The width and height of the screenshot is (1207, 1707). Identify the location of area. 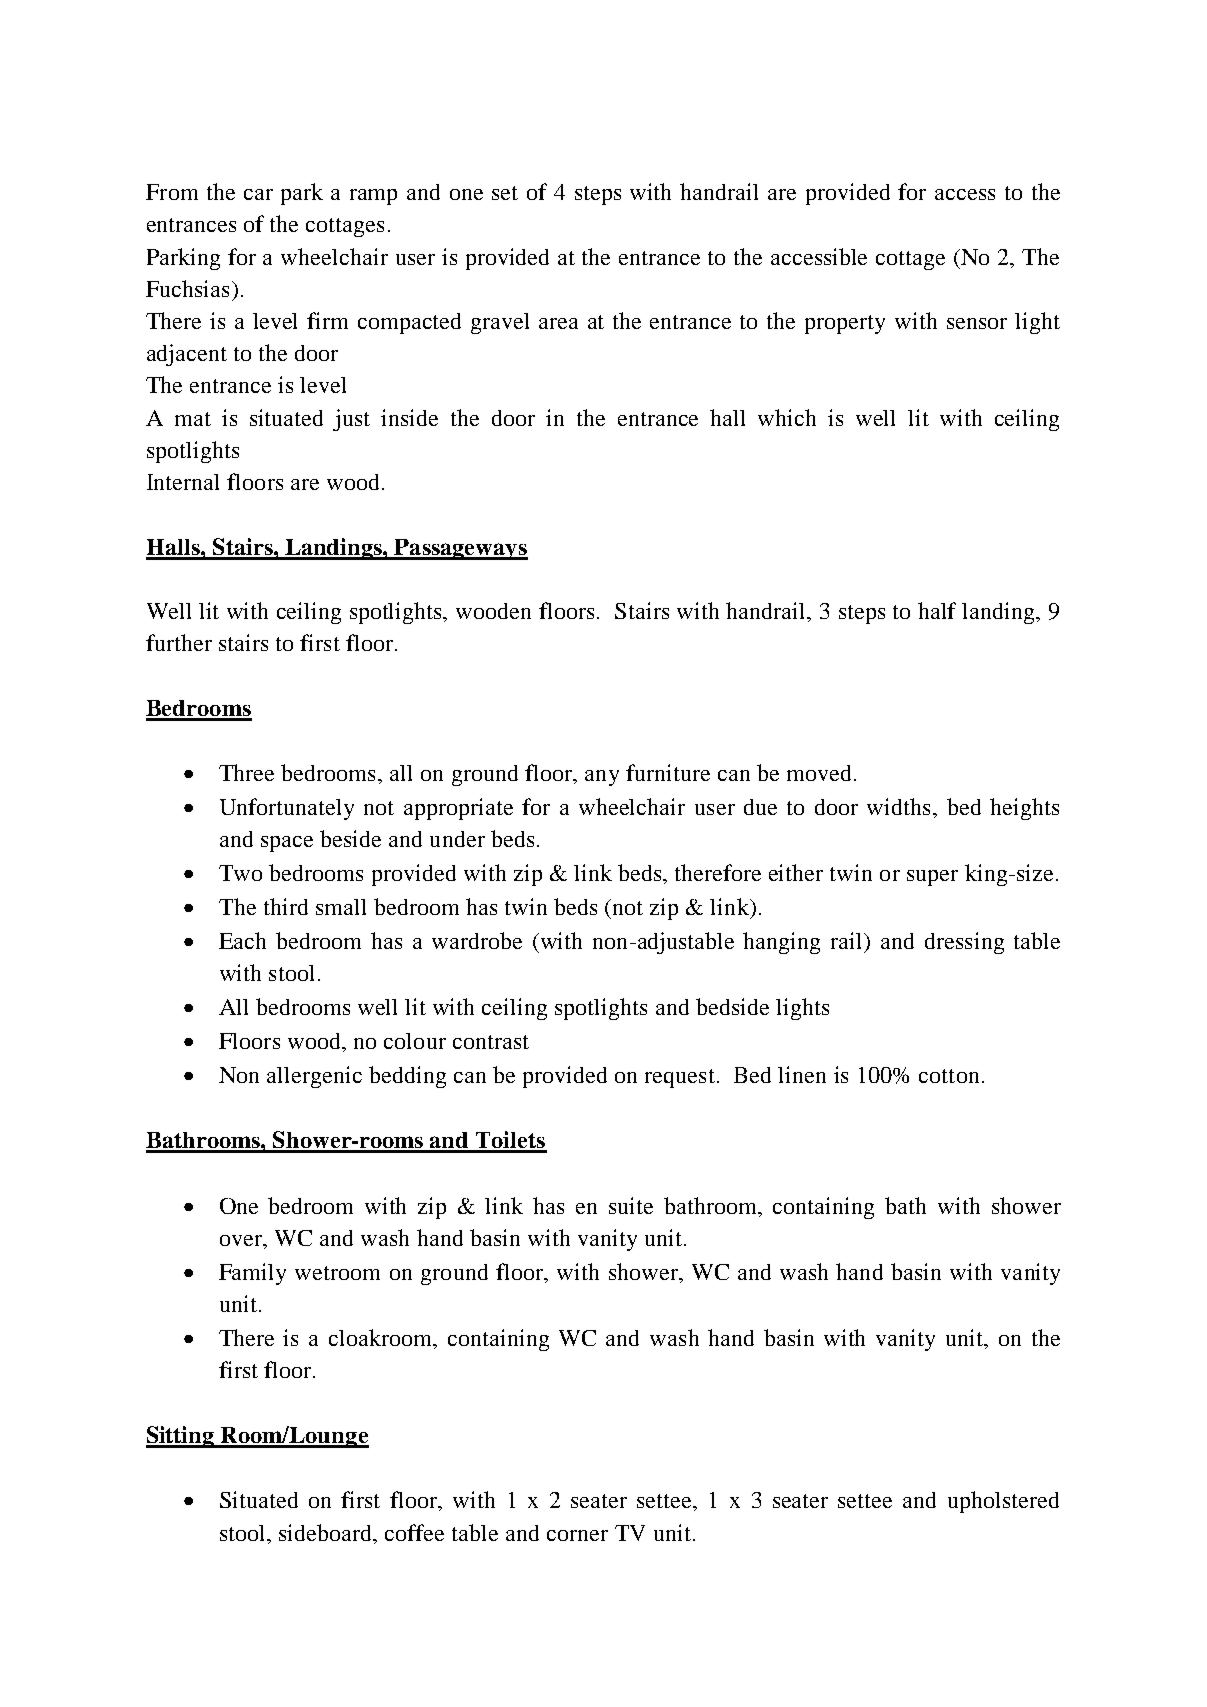
(558, 323).
